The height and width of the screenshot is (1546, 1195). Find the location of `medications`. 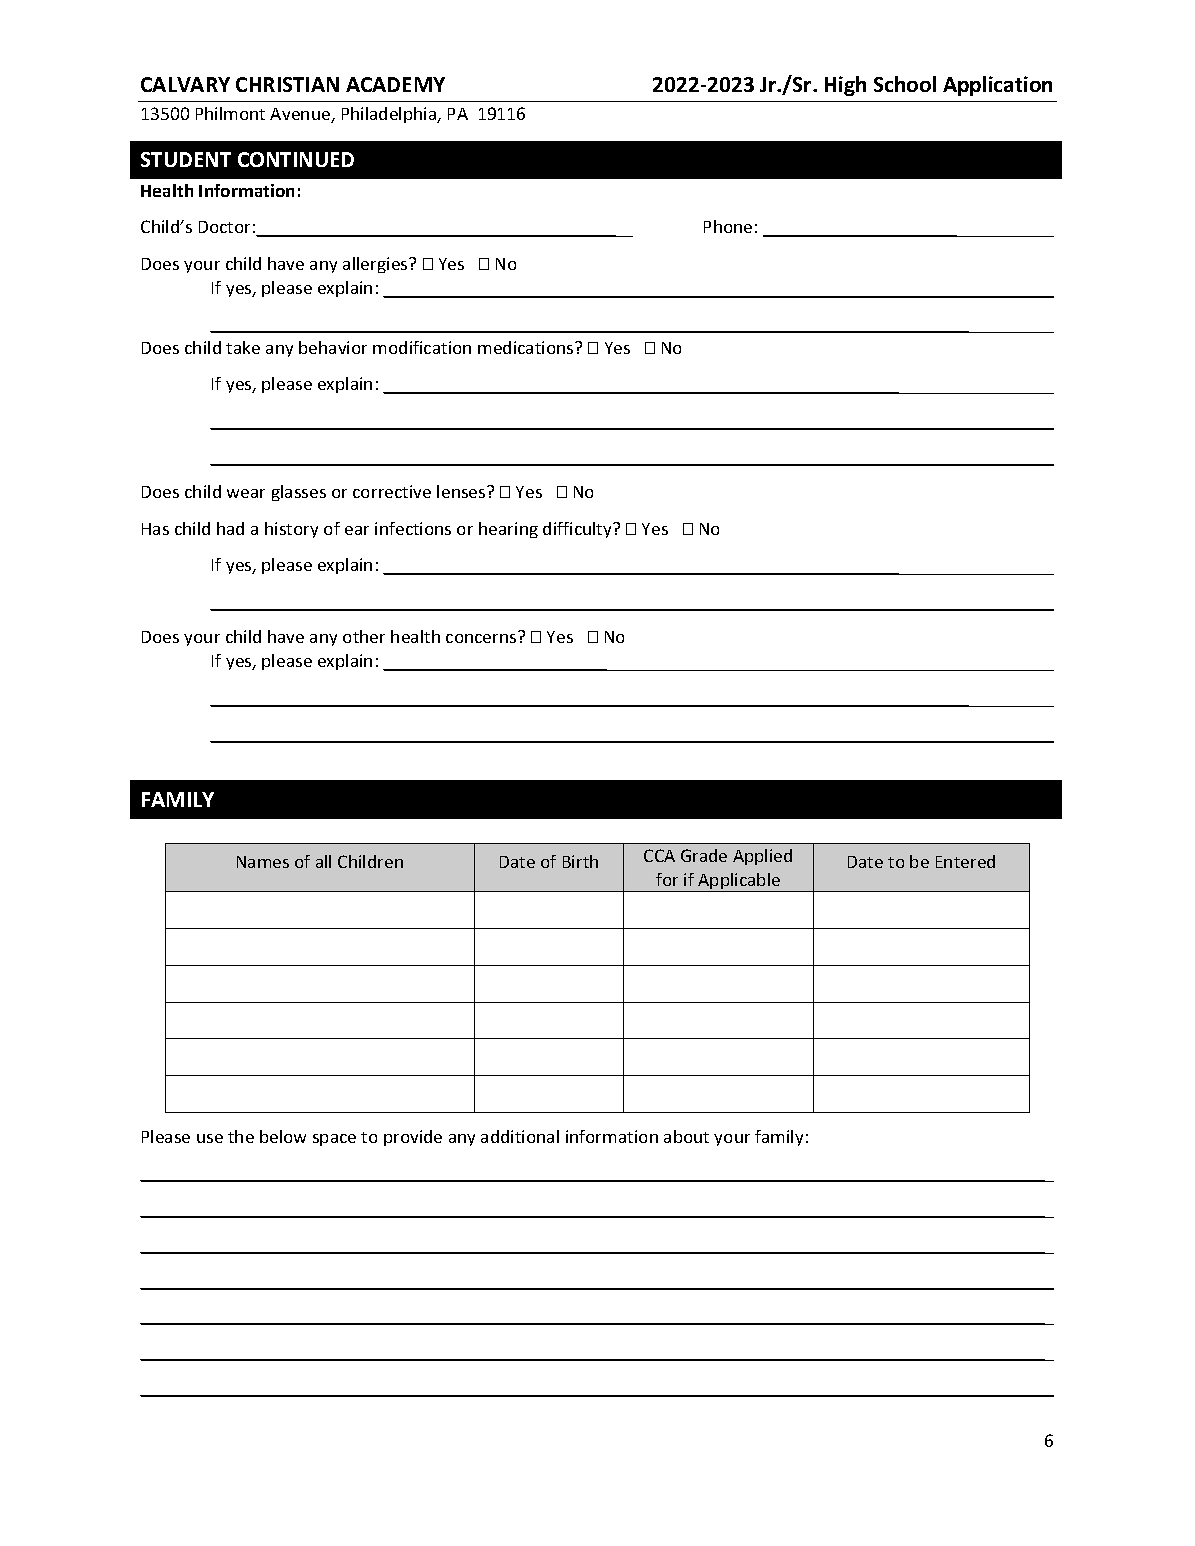

medications is located at coordinates (527, 347).
